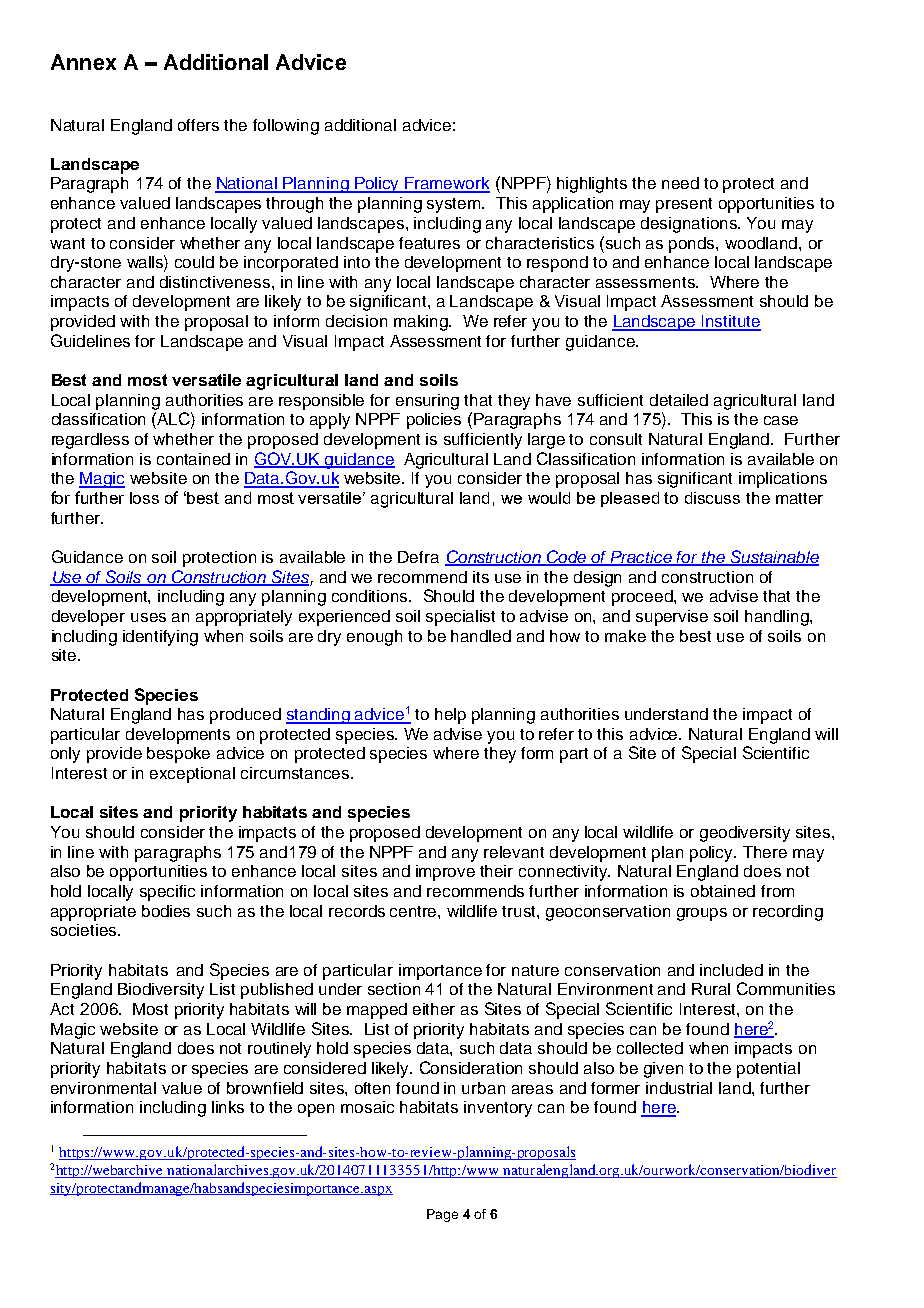  What do you see at coordinates (228, 1107) in the screenshot?
I see `links` at bounding box center [228, 1107].
